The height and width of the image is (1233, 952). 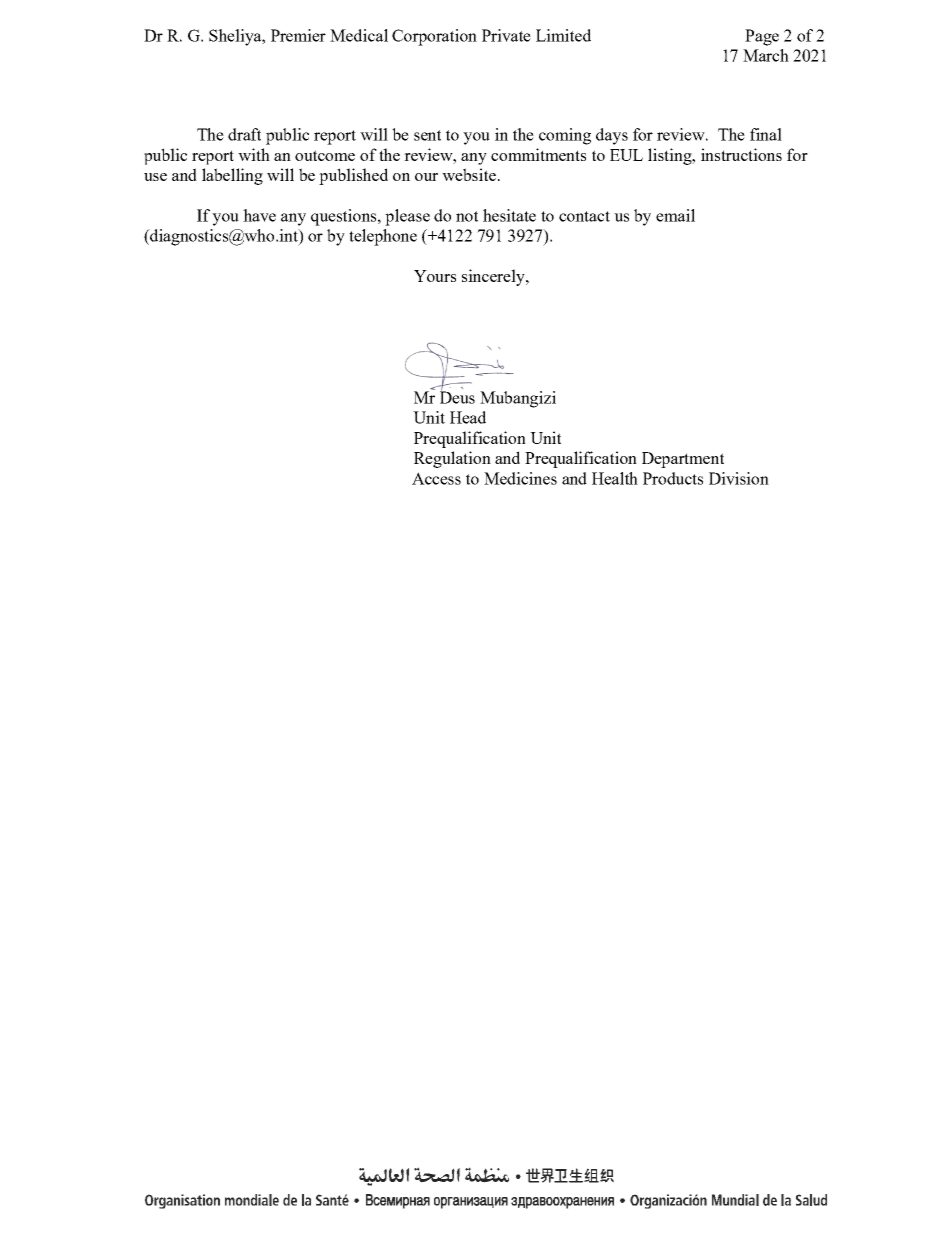 I want to click on March, so click(x=766, y=55).
